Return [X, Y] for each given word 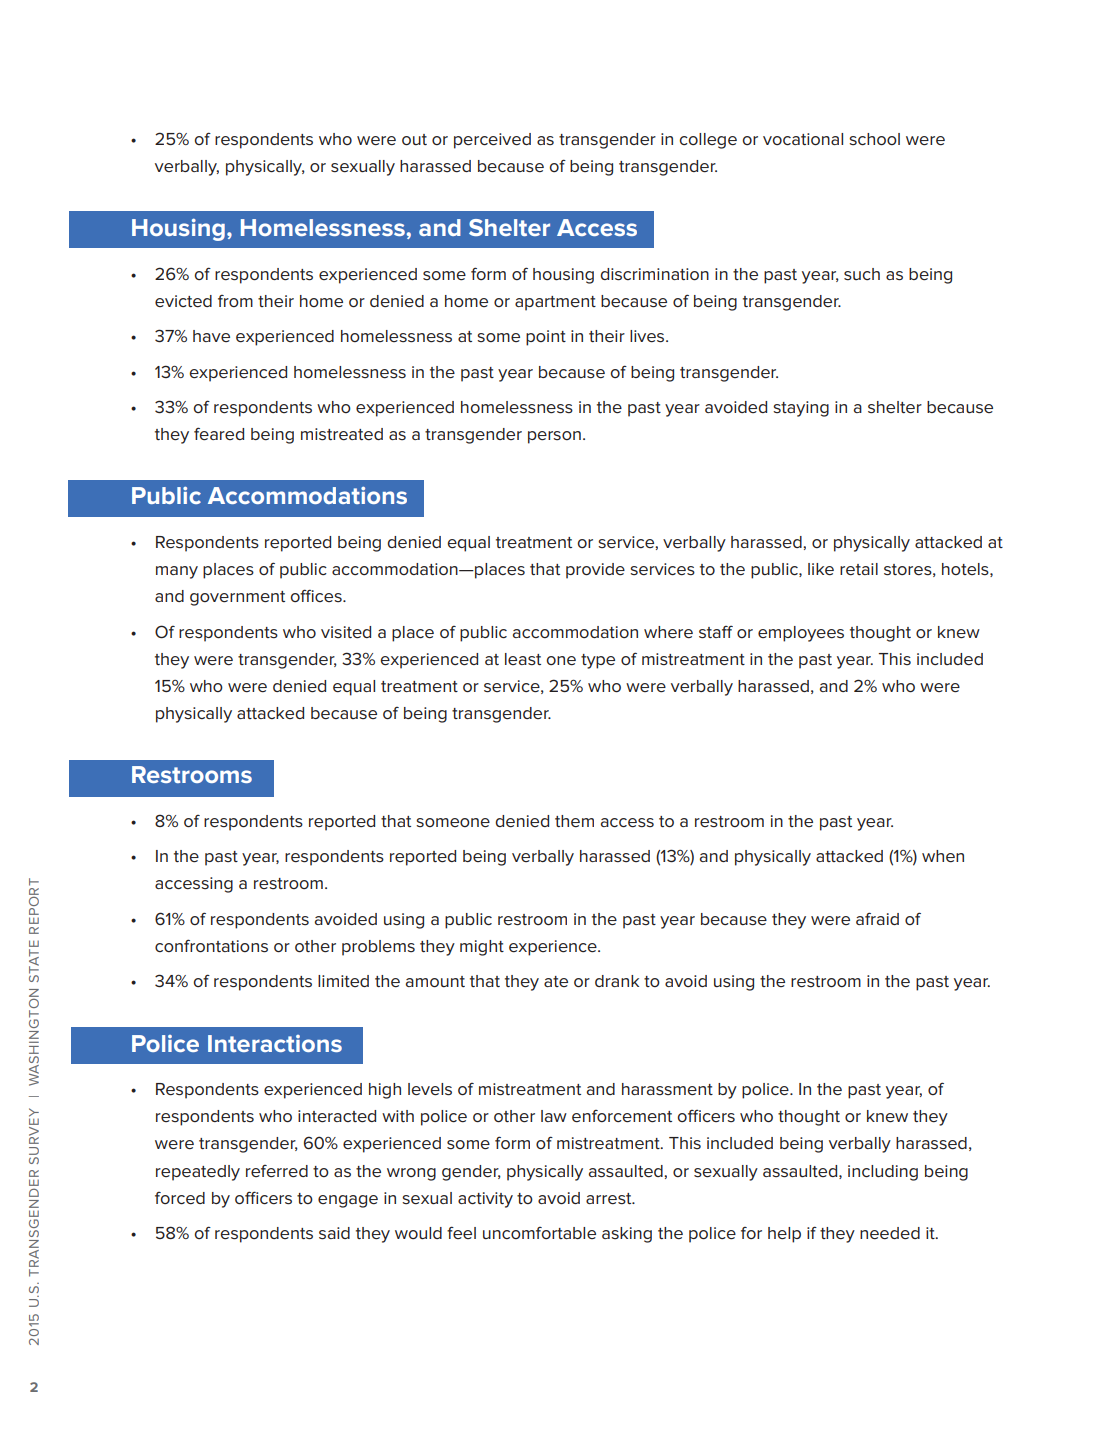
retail [859, 569]
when [943, 856]
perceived [492, 141]
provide [595, 571]
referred [277, 1171]
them [574, 821]
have [211, 336]
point [546, 338]
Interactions [275, 1043]
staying [801, 409]
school [874, 139]
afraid [877, 918]
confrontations [211, 946]
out [414, 140]
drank [617, 981]
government [237, 598]
